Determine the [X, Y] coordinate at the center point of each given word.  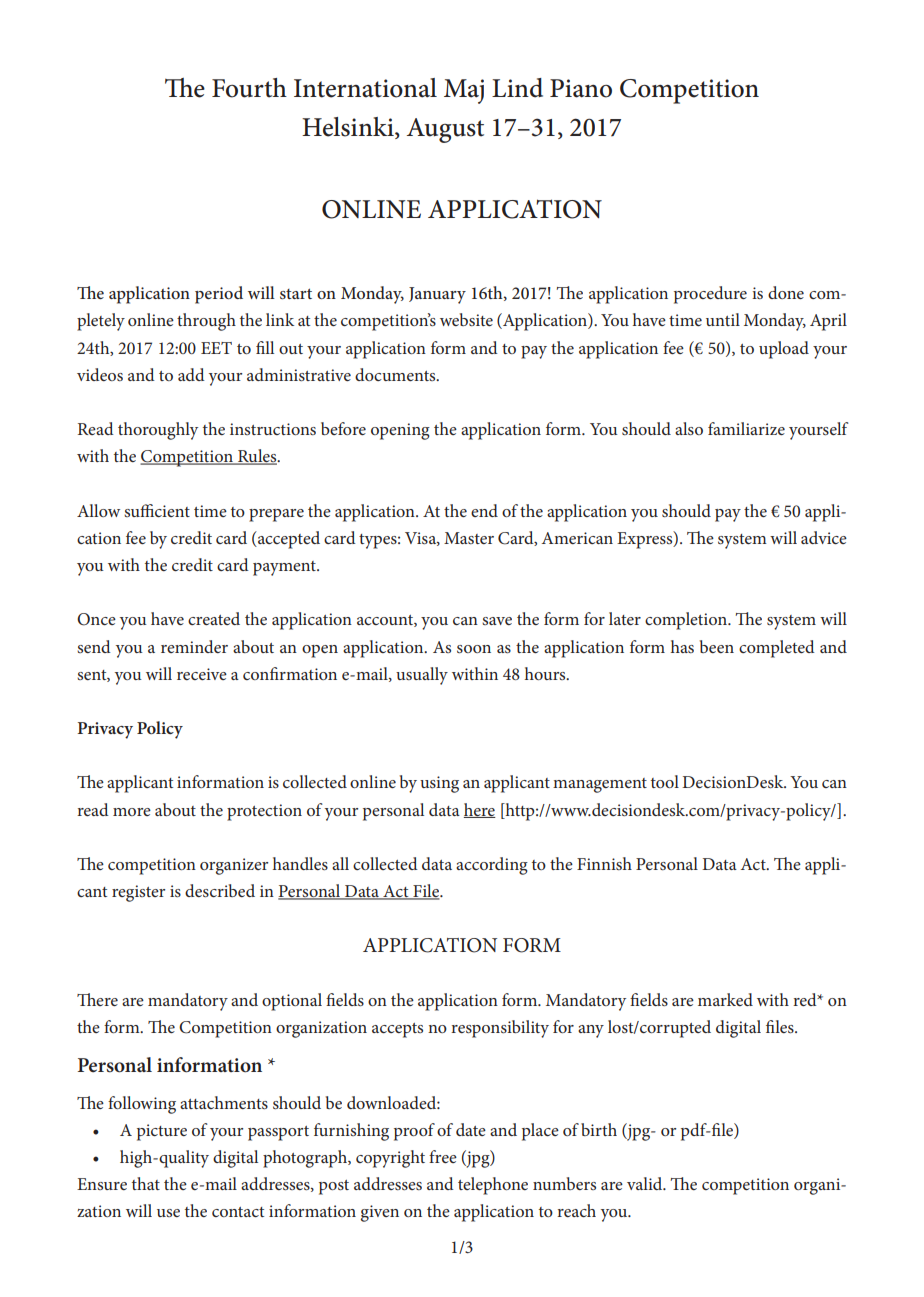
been [717, 646]
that [146, 1183]
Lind [517, 88]
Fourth [249, 88]
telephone [493, 1186]
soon [474, 649]
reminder [194, 646]
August [445, 130]
